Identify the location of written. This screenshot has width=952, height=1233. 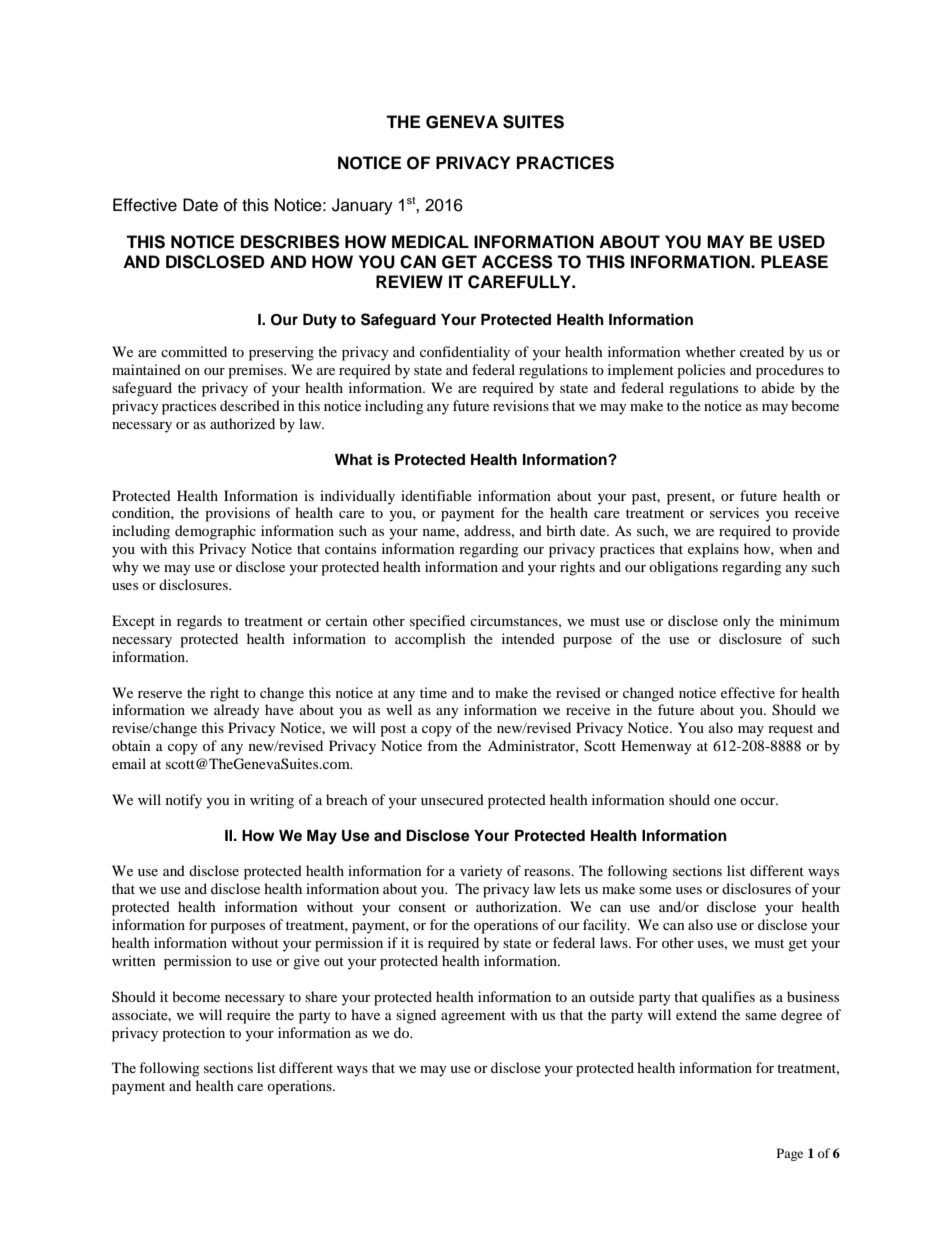
(134, 960).
